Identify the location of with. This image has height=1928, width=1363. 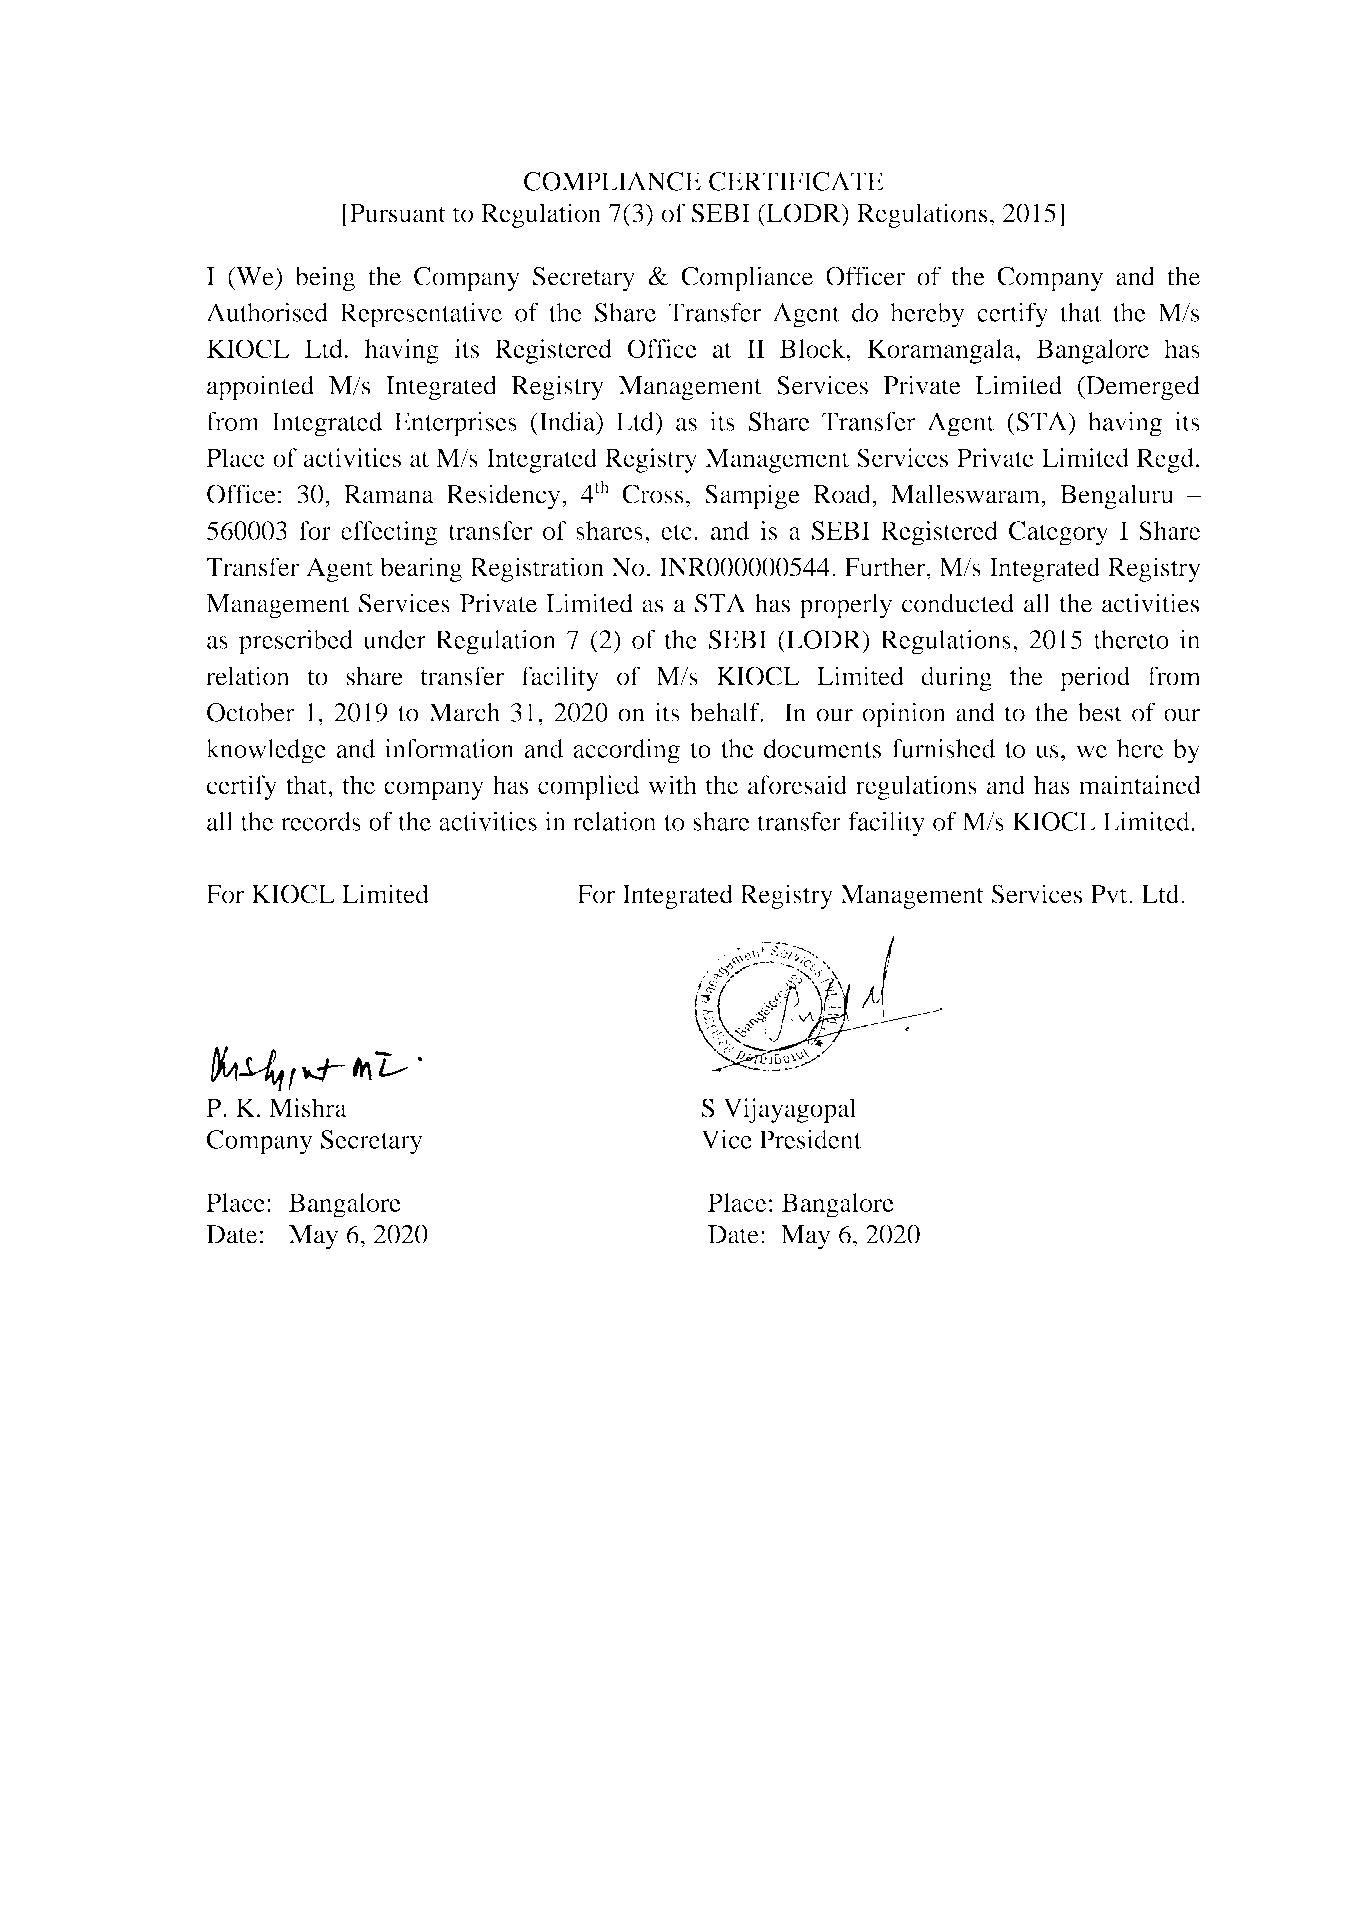
(672, 785).
